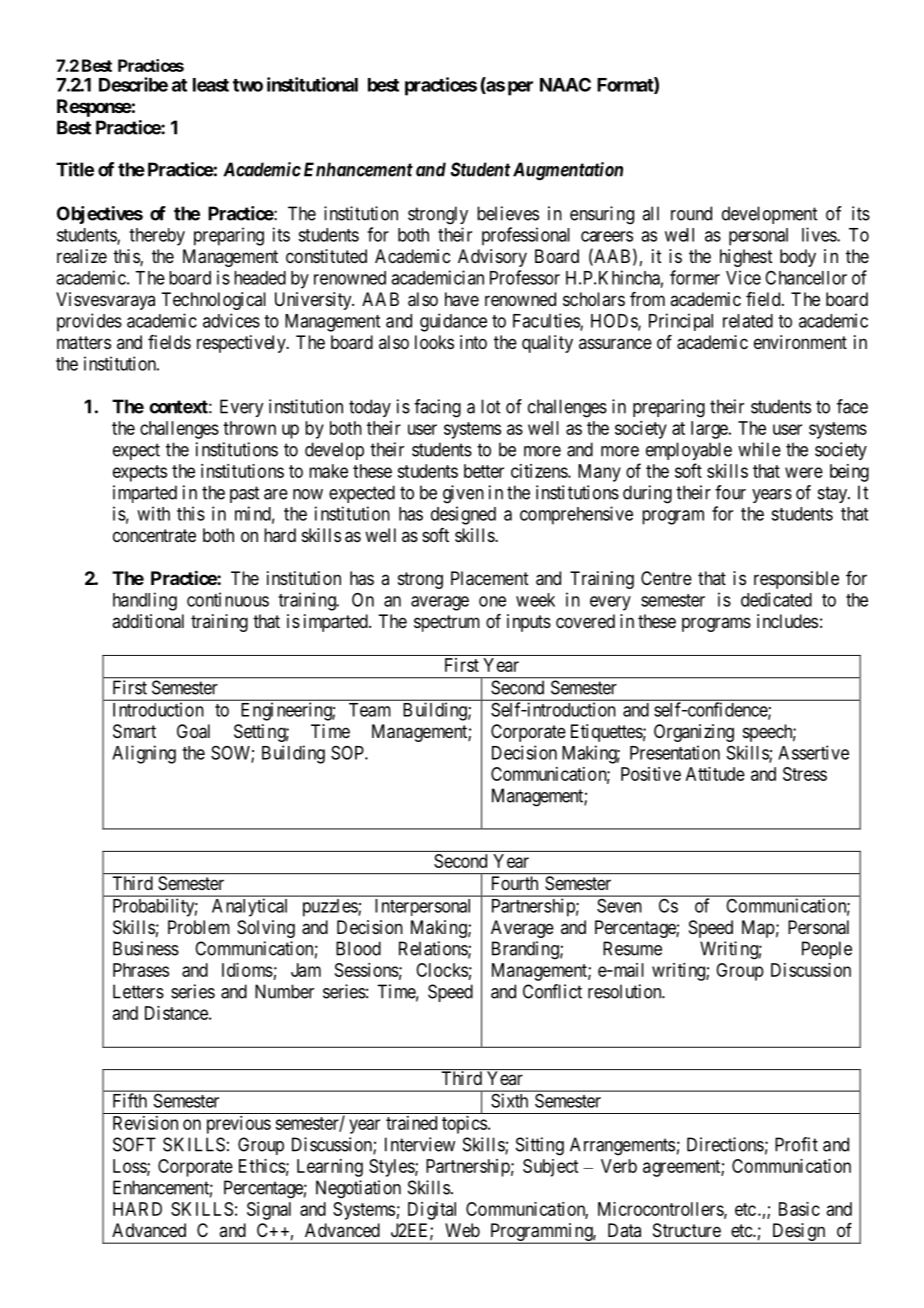 This screenshot has width=924, height=1308. I want to click on Ethics, so click(262, 1166).
